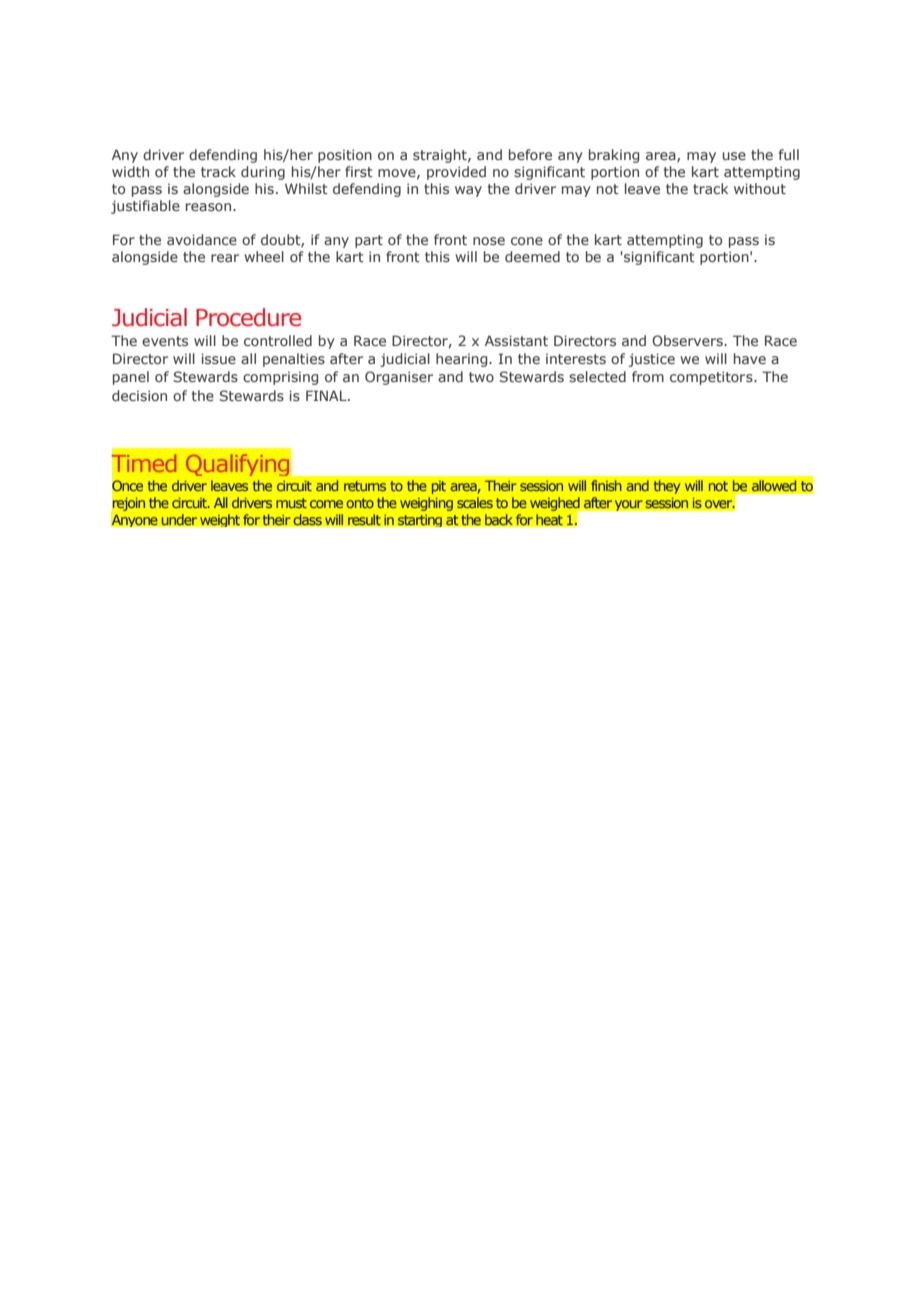 This screenshot has width=924, height=1308. What do you see at coordinates (220, 520) in the screenshot?
I see `weight` at bounding box center [220, 520].
